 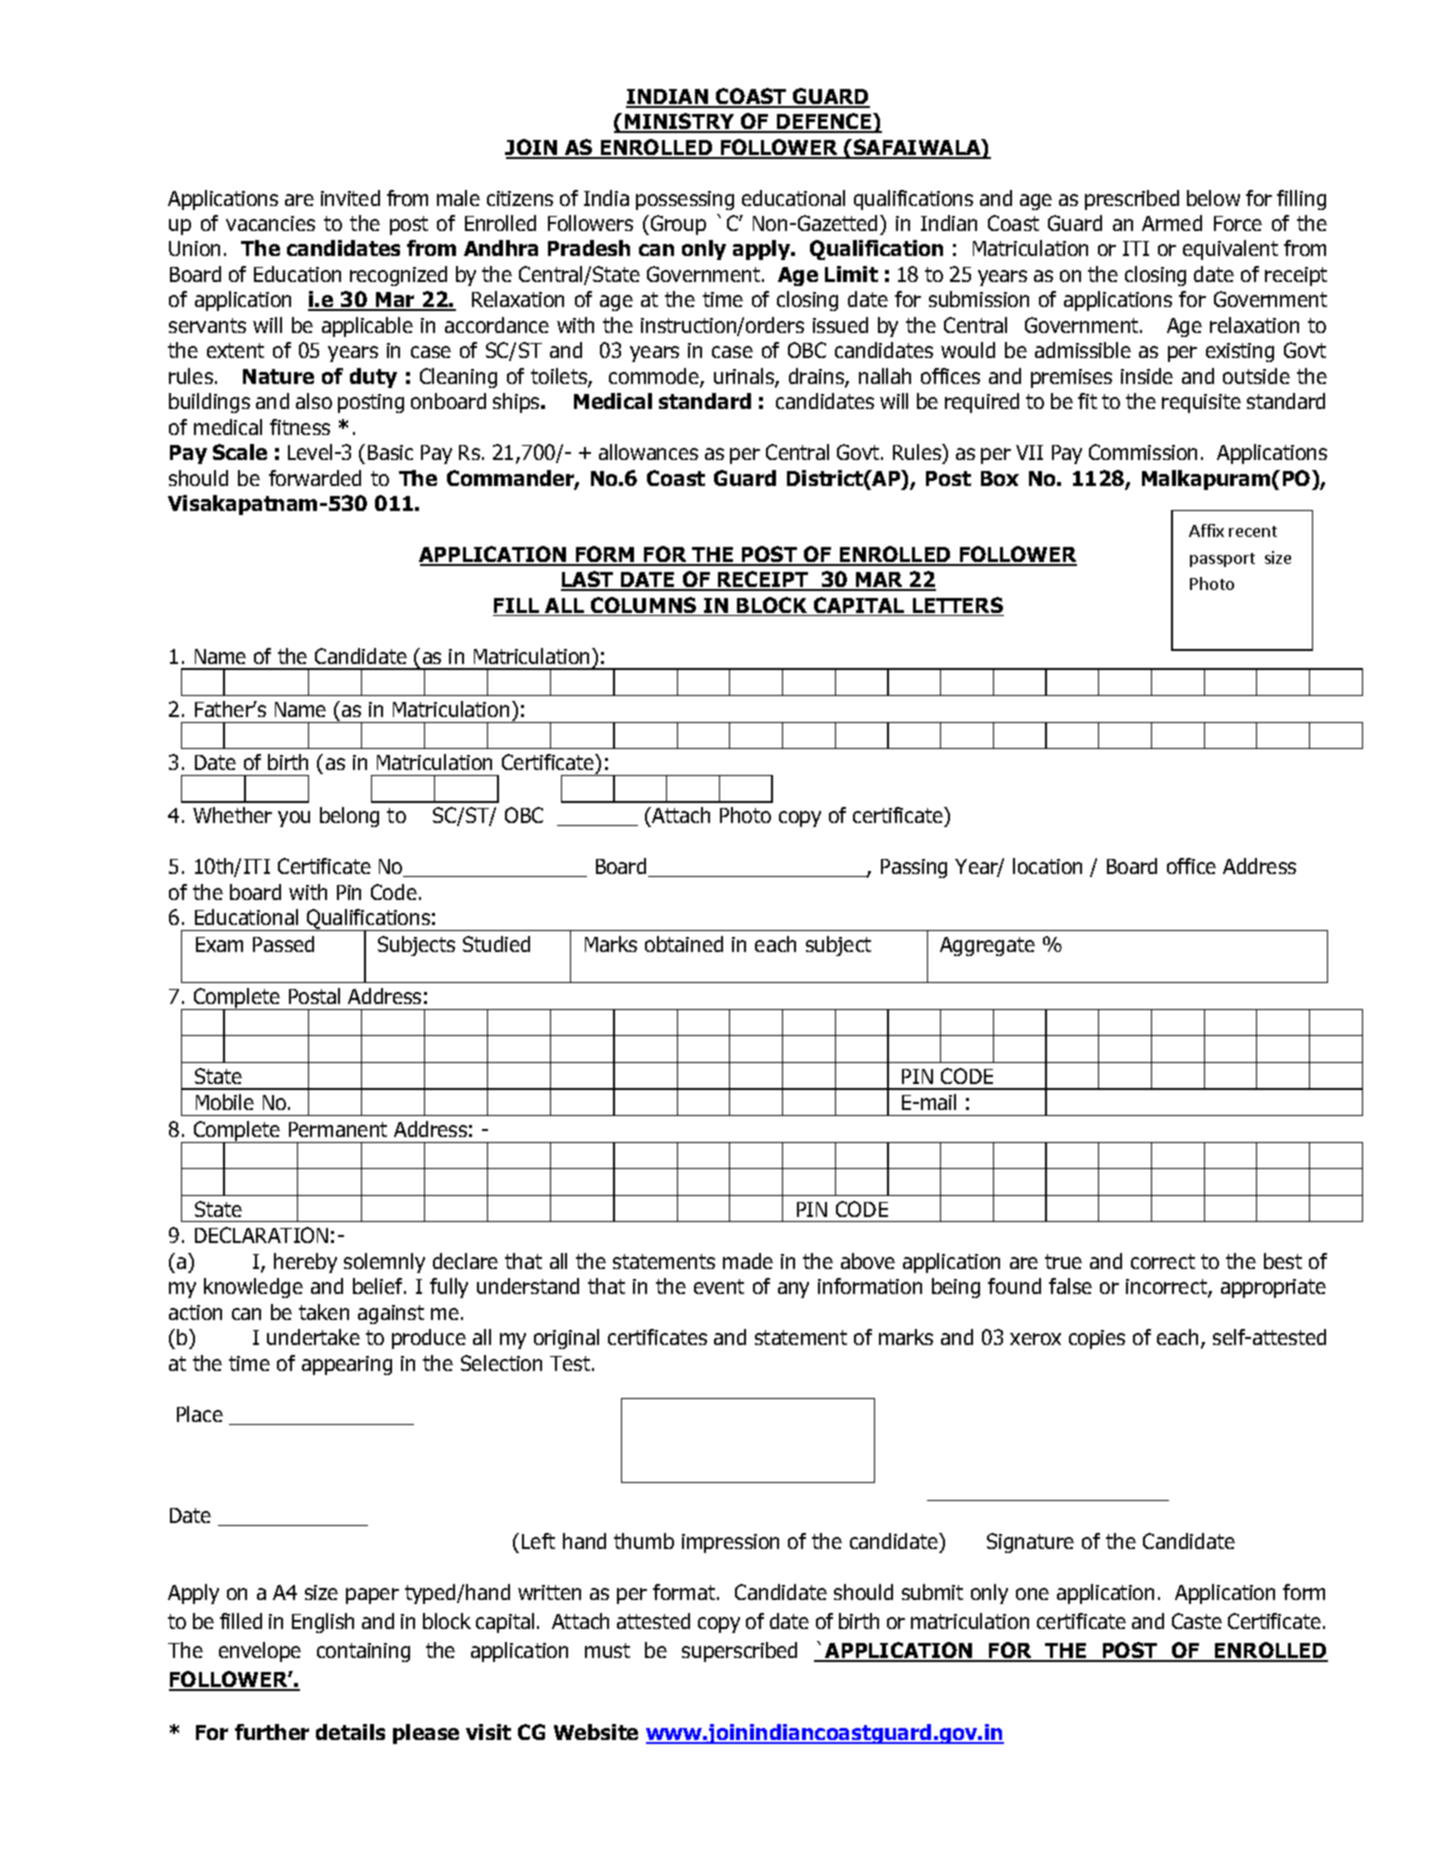 I want to click on invited, so click(x=350, y=198).
